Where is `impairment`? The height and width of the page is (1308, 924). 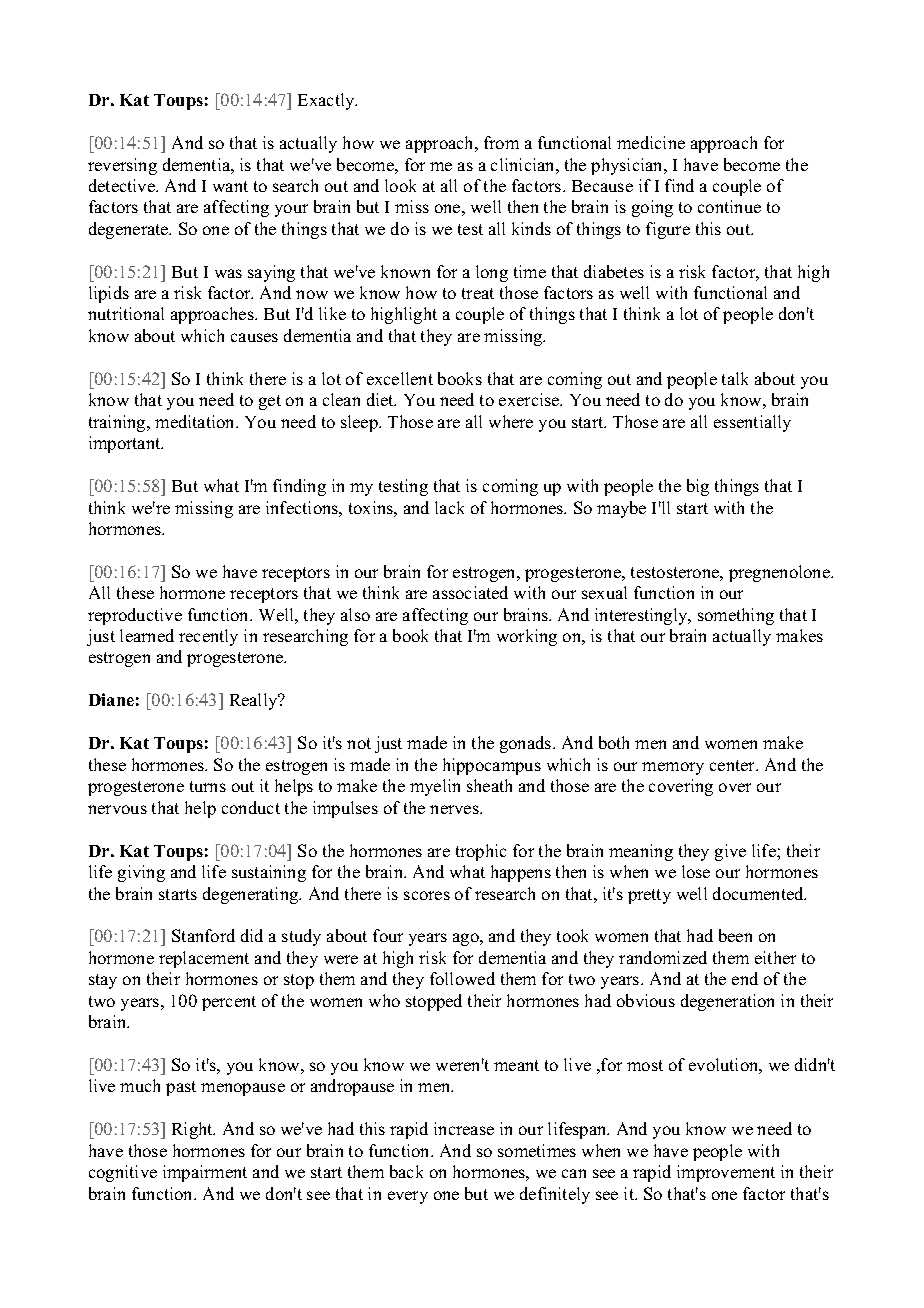
impairment is located at coordinates (205, 1173).
